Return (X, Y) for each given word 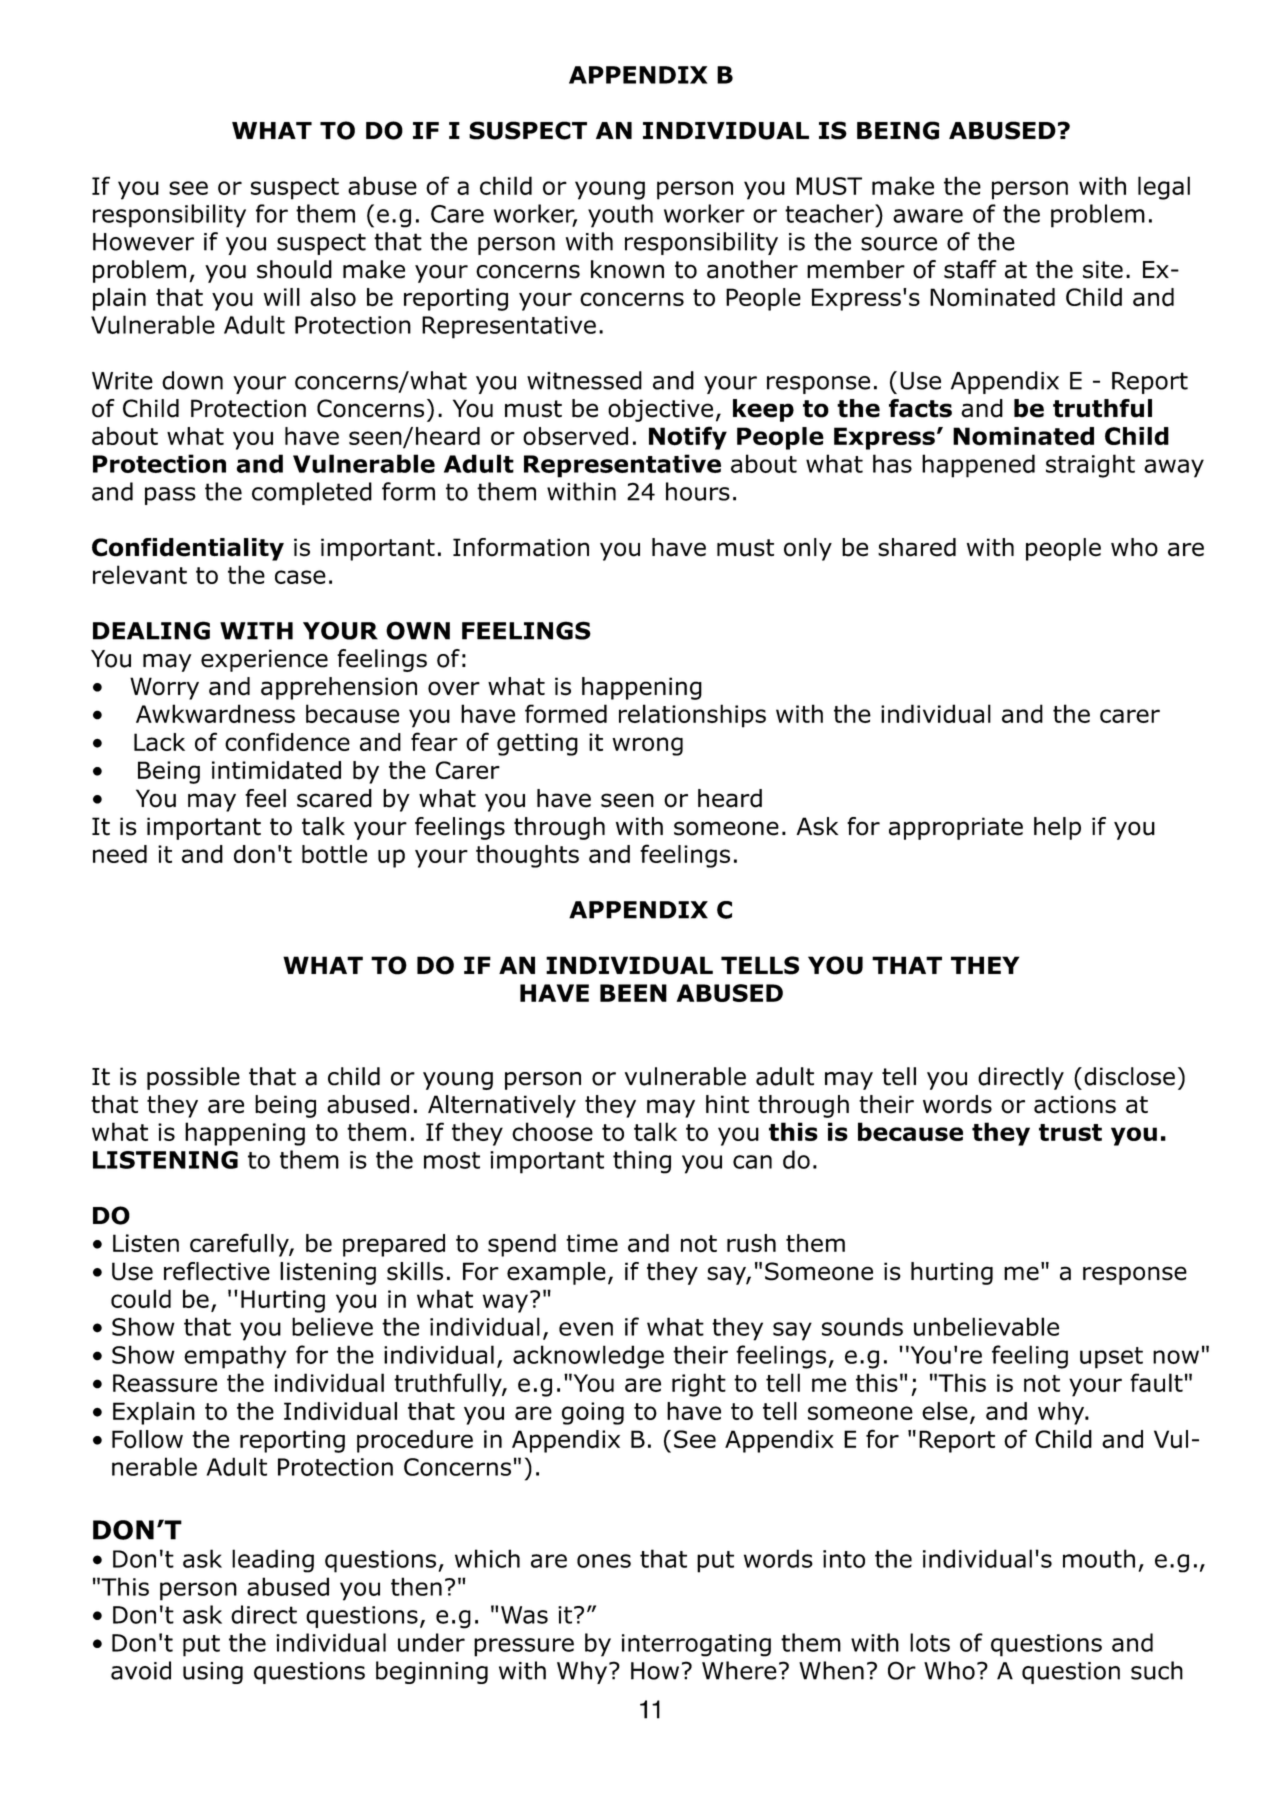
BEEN (633, 993)
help (1057, 828)
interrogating (696, 1645)
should (294, 269)
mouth (1099, 1558)
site (1103, 269)
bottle (334, 854)
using (213, 1673)
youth (620, 216)
